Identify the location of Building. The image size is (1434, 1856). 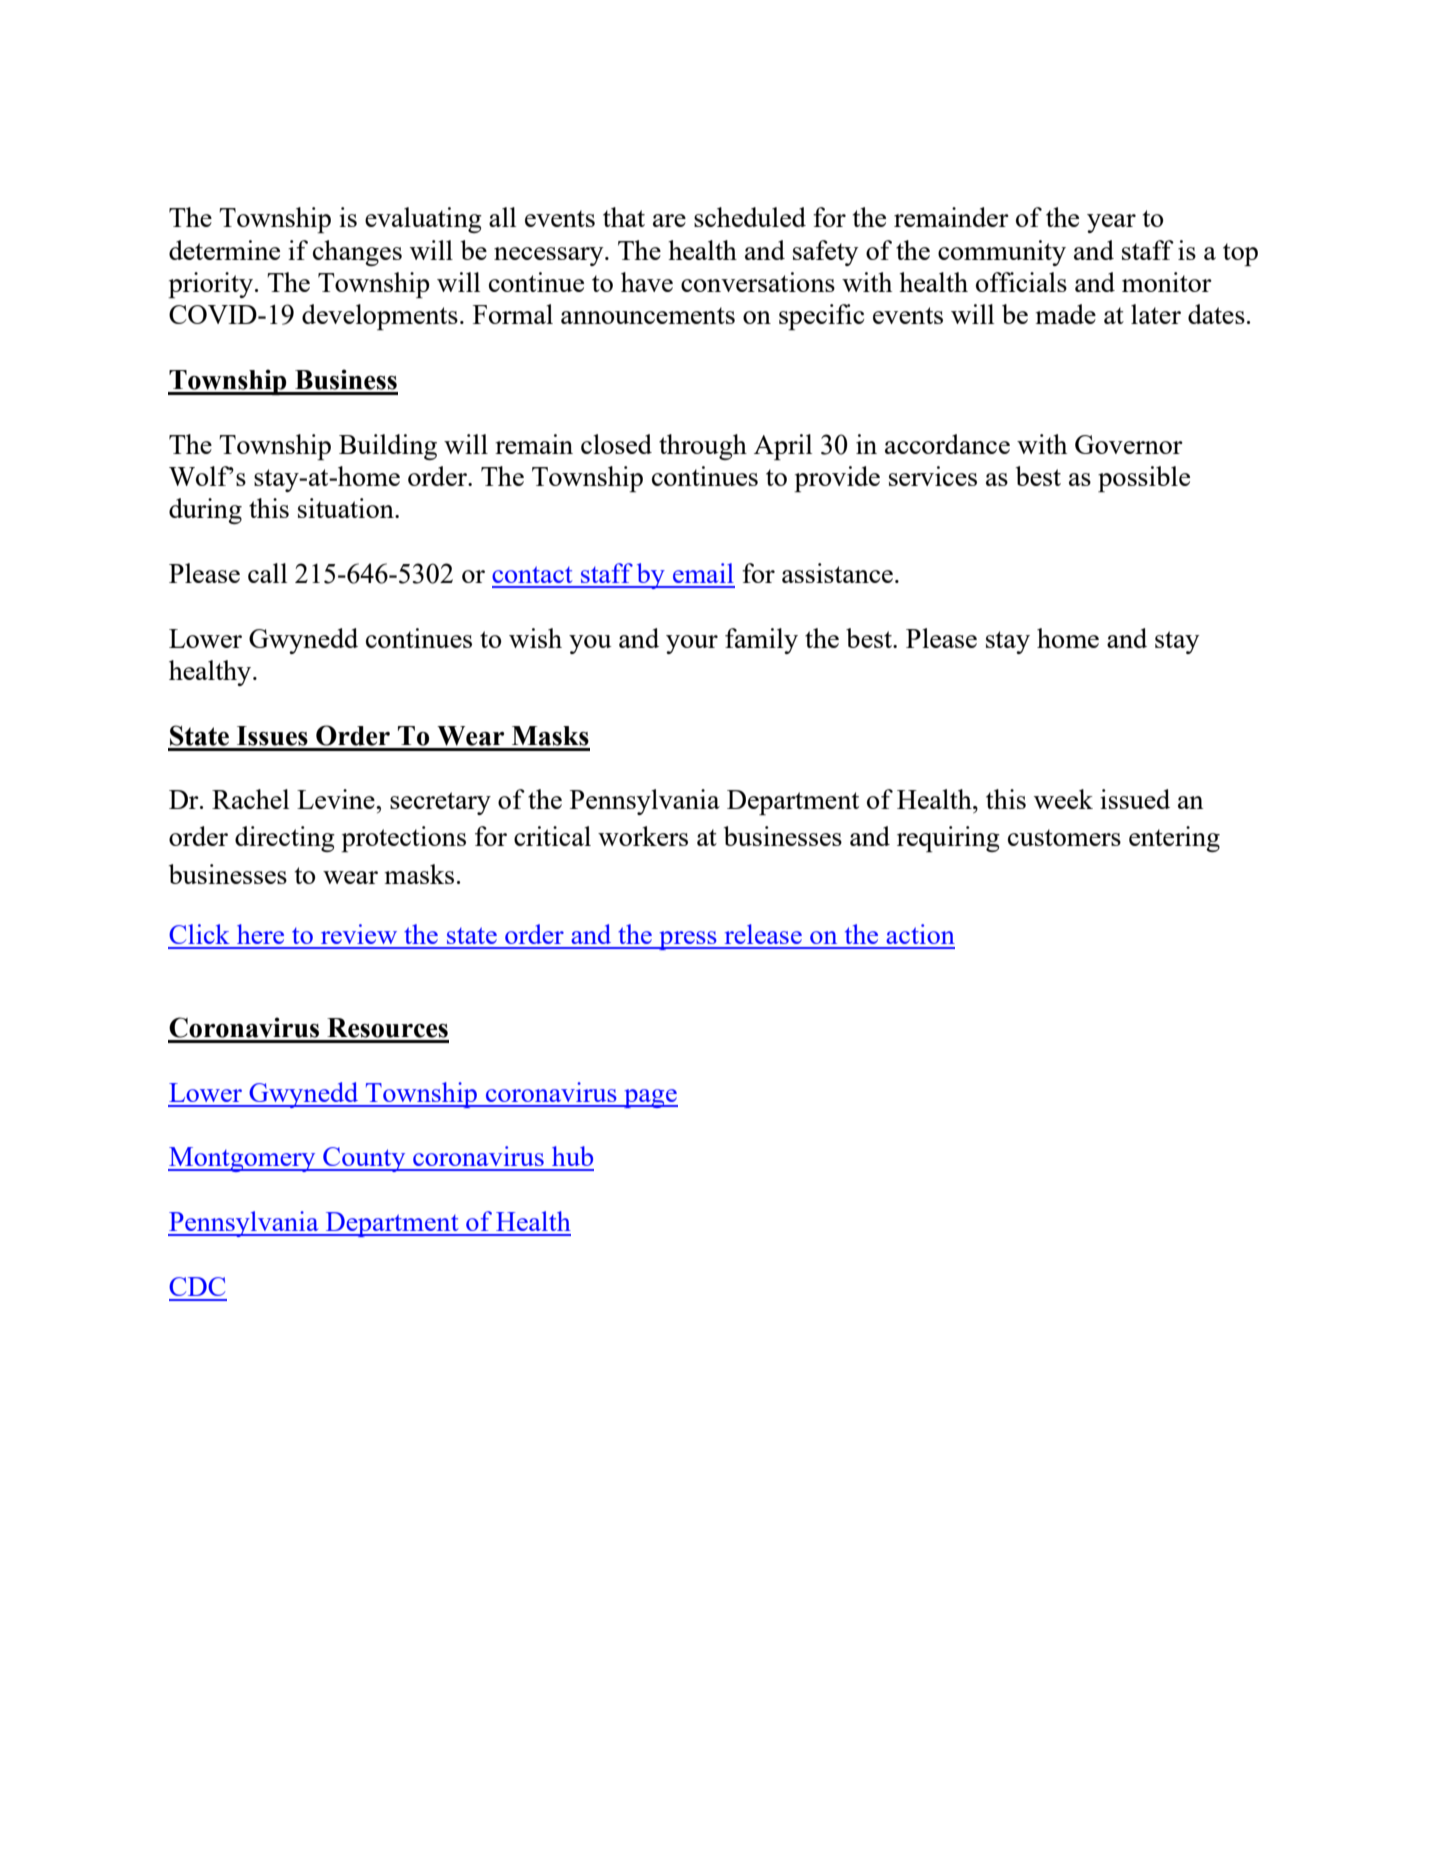
(388, 447).
